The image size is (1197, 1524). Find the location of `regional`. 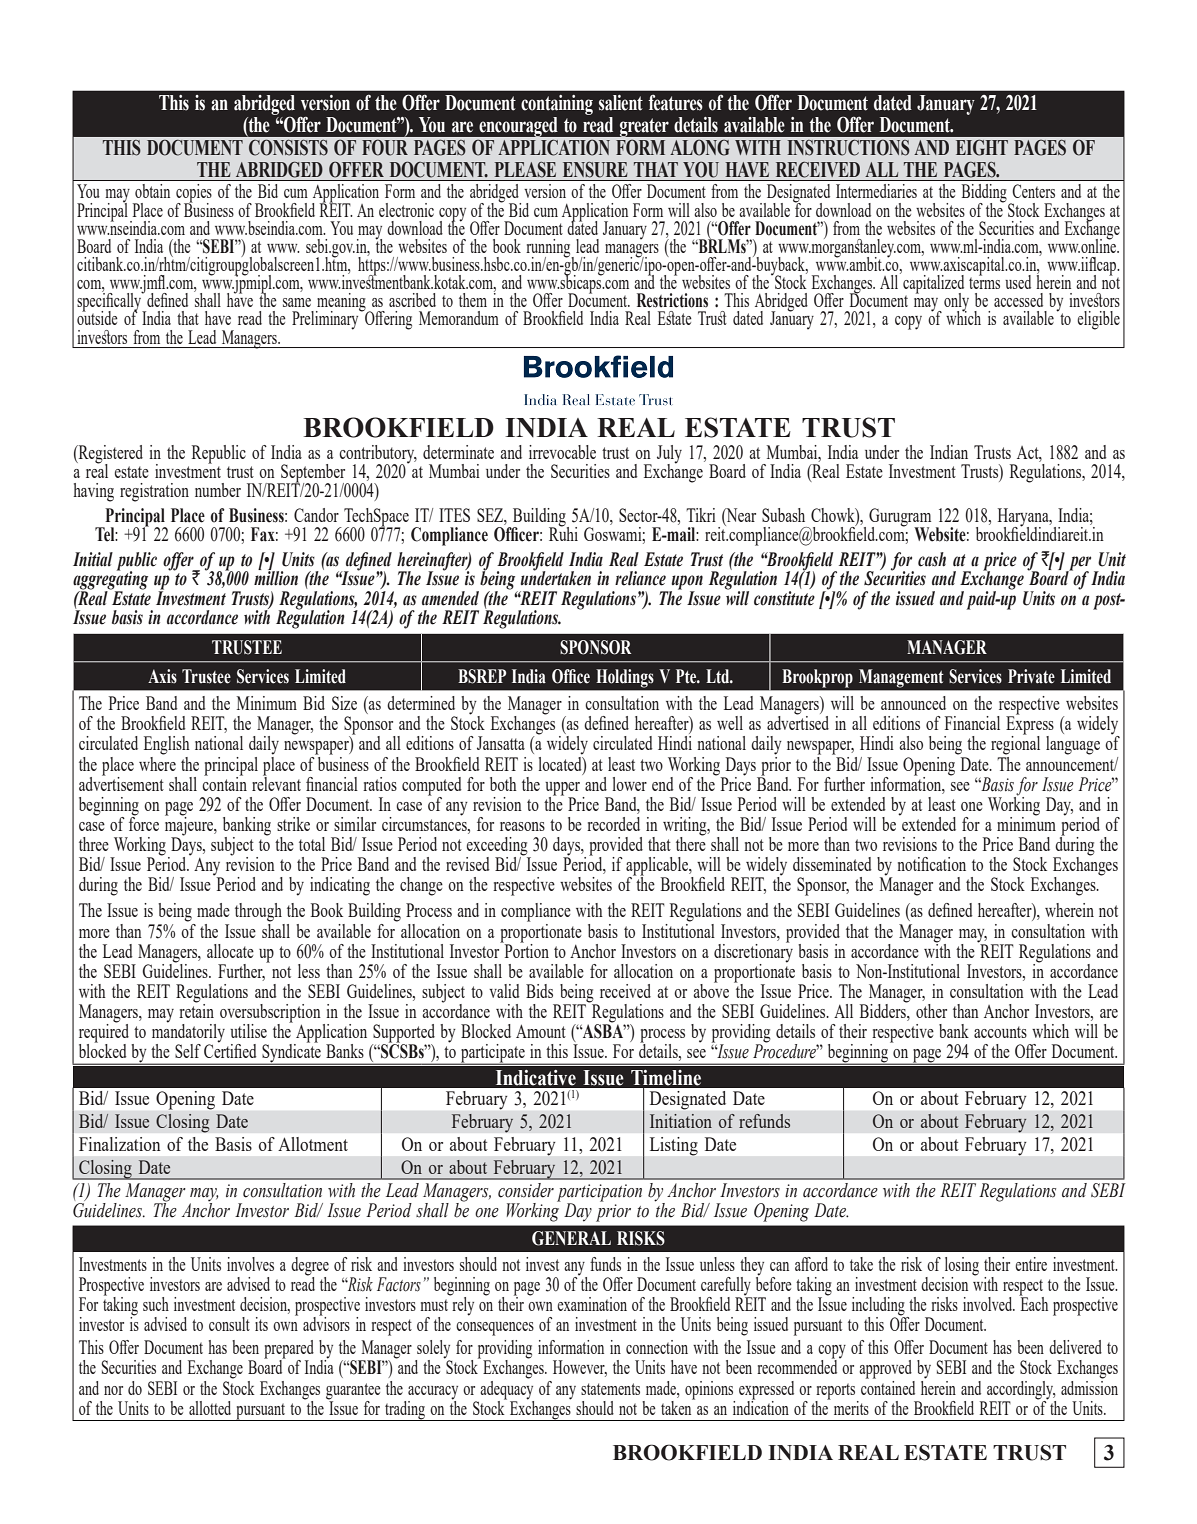

regional is located at coordinates (1015, 744).
